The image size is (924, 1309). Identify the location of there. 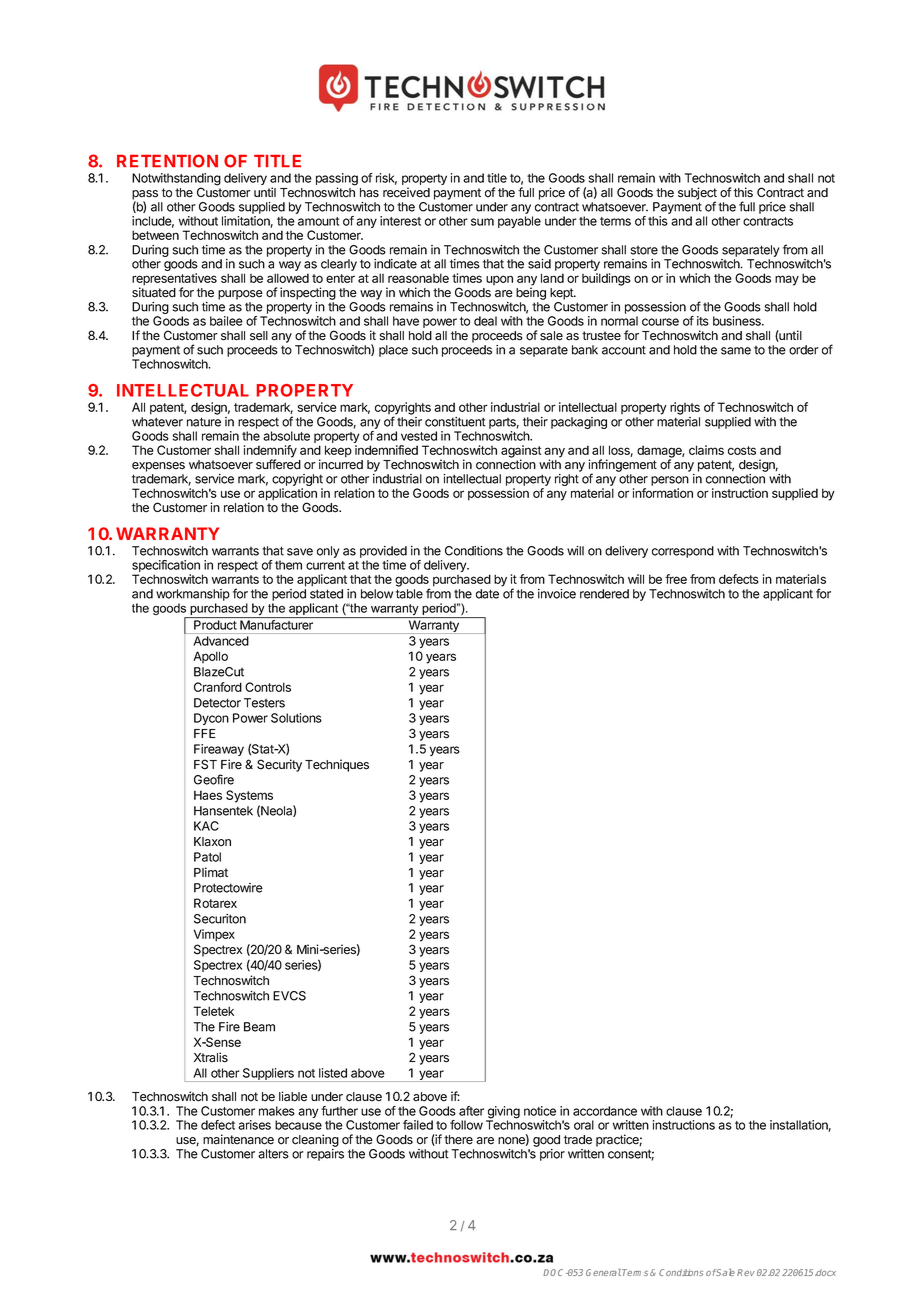
(458, 1140).
